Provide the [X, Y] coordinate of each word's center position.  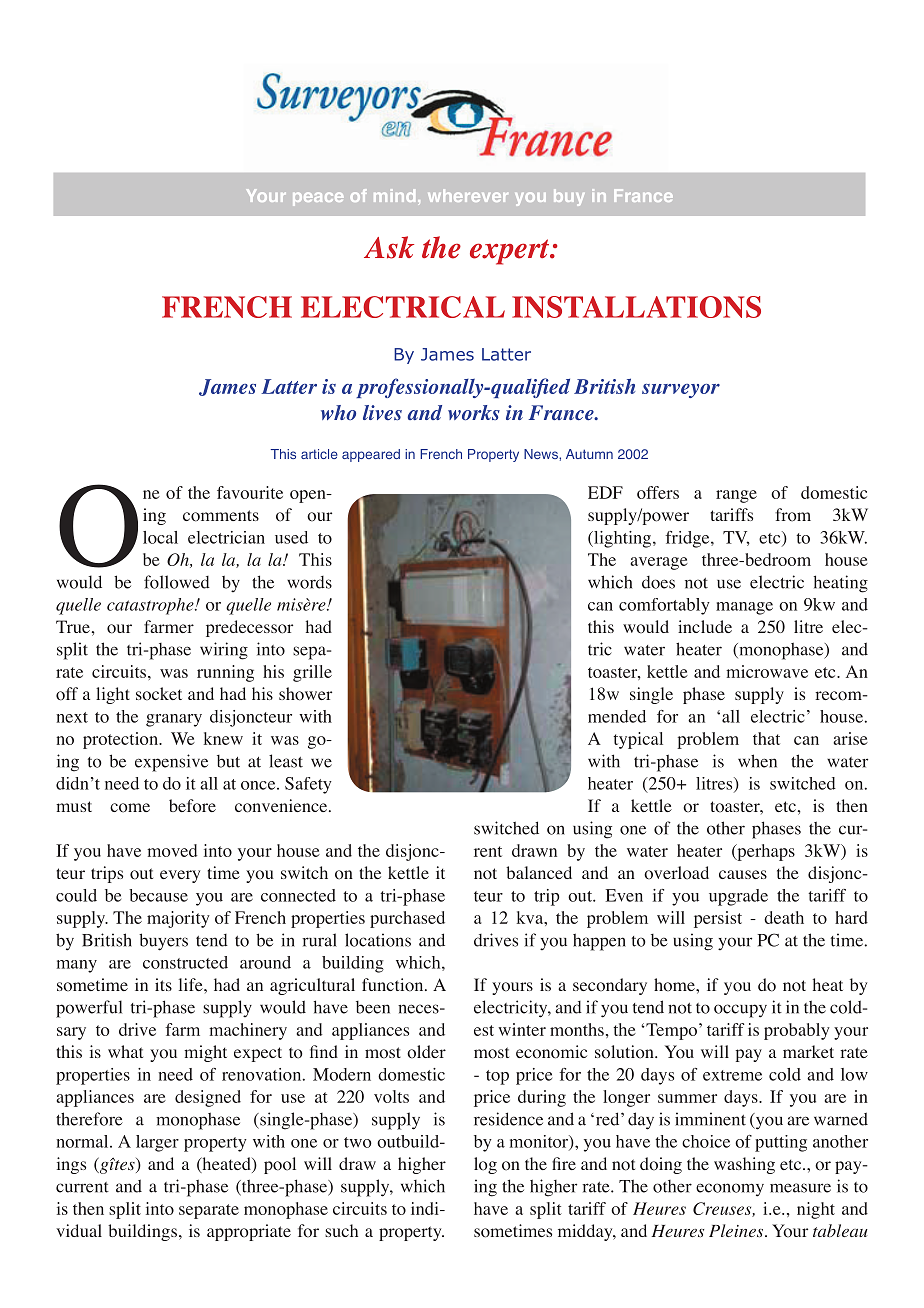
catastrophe [151, 606]
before [192, 806]
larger [157, 1143]
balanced [539, 872]
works [474, 412]
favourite [250, 492]
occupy [740, 1011]
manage [744, 608]
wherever [468, 195]
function [394, 985]
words [309, 582]
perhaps [765, 852]
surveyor [681, 391]
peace [318, 199]
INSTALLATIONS [636, 307]
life [192, 984]
